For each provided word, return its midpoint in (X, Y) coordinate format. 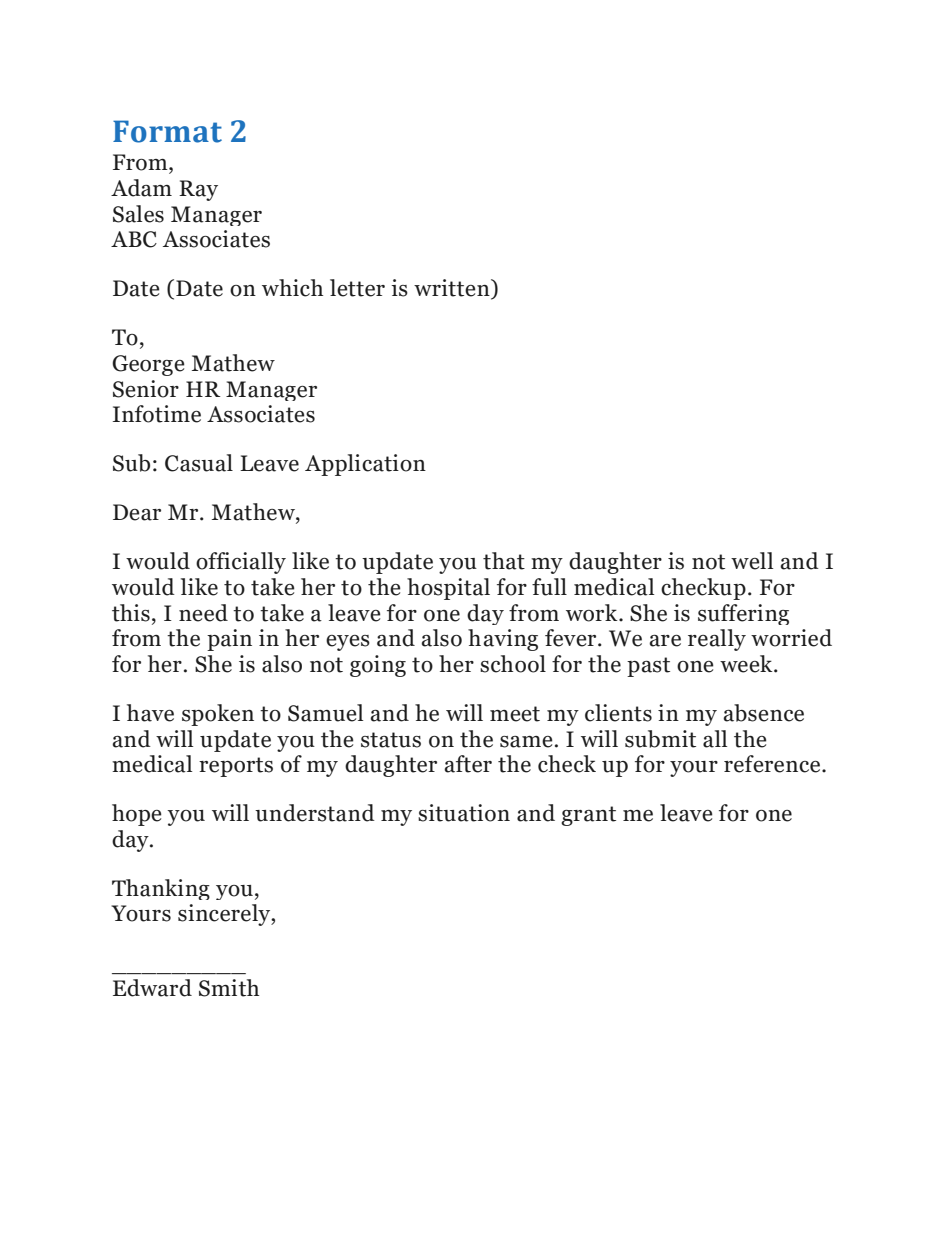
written (453, 289)
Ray (198, 190)
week (747, 664)
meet (515, 714)
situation (464, 813)
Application (365, 465)
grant (588, 816)
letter (357, 288)
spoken (218, 715)
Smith (229, 988)
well (752, 561)
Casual (199, 463)
